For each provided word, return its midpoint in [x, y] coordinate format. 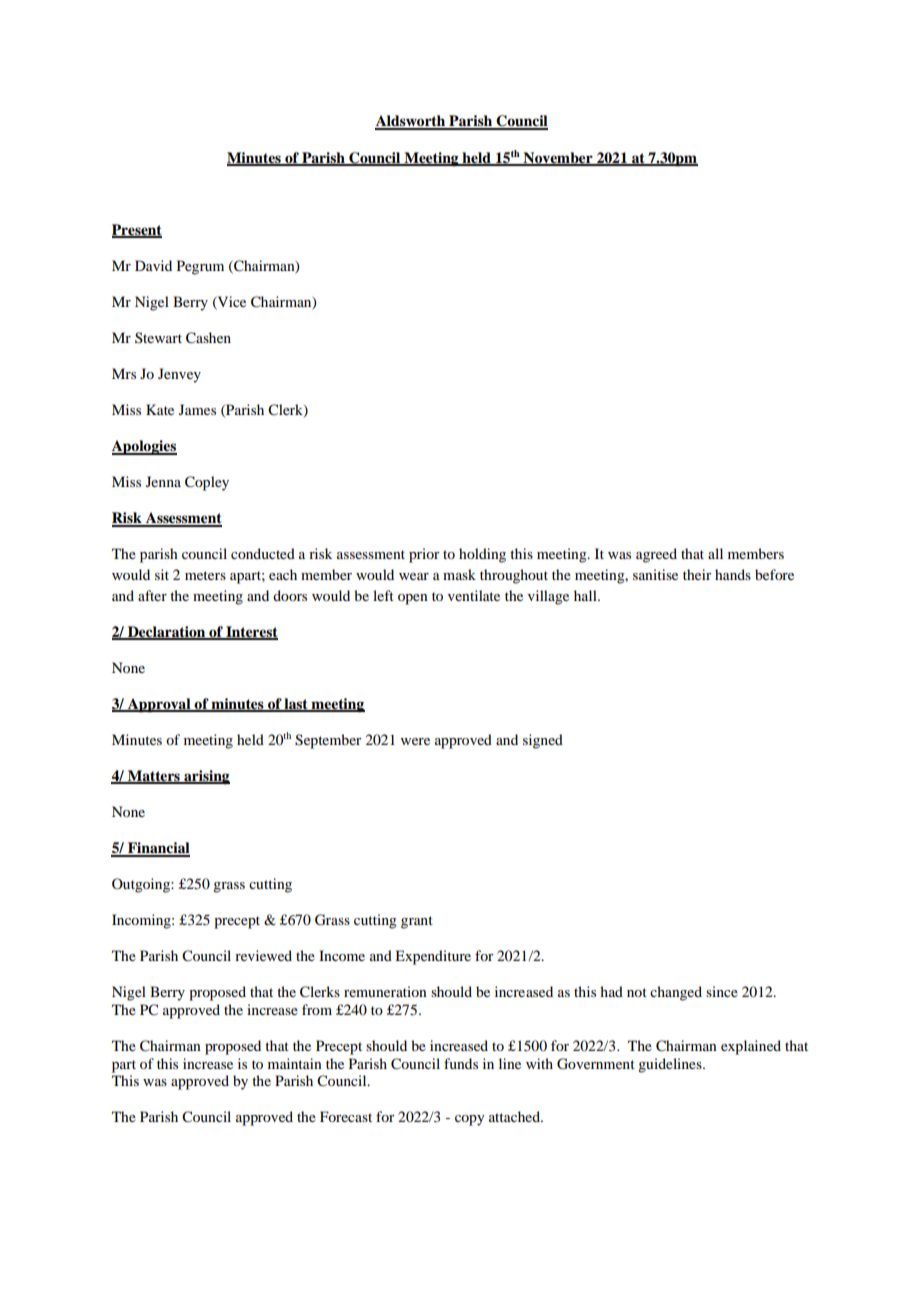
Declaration [167, 632]
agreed [656, 555]
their [697, 574]
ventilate [474, 595]
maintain [295, 1063]
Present [137, 230]
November [558, 158]
